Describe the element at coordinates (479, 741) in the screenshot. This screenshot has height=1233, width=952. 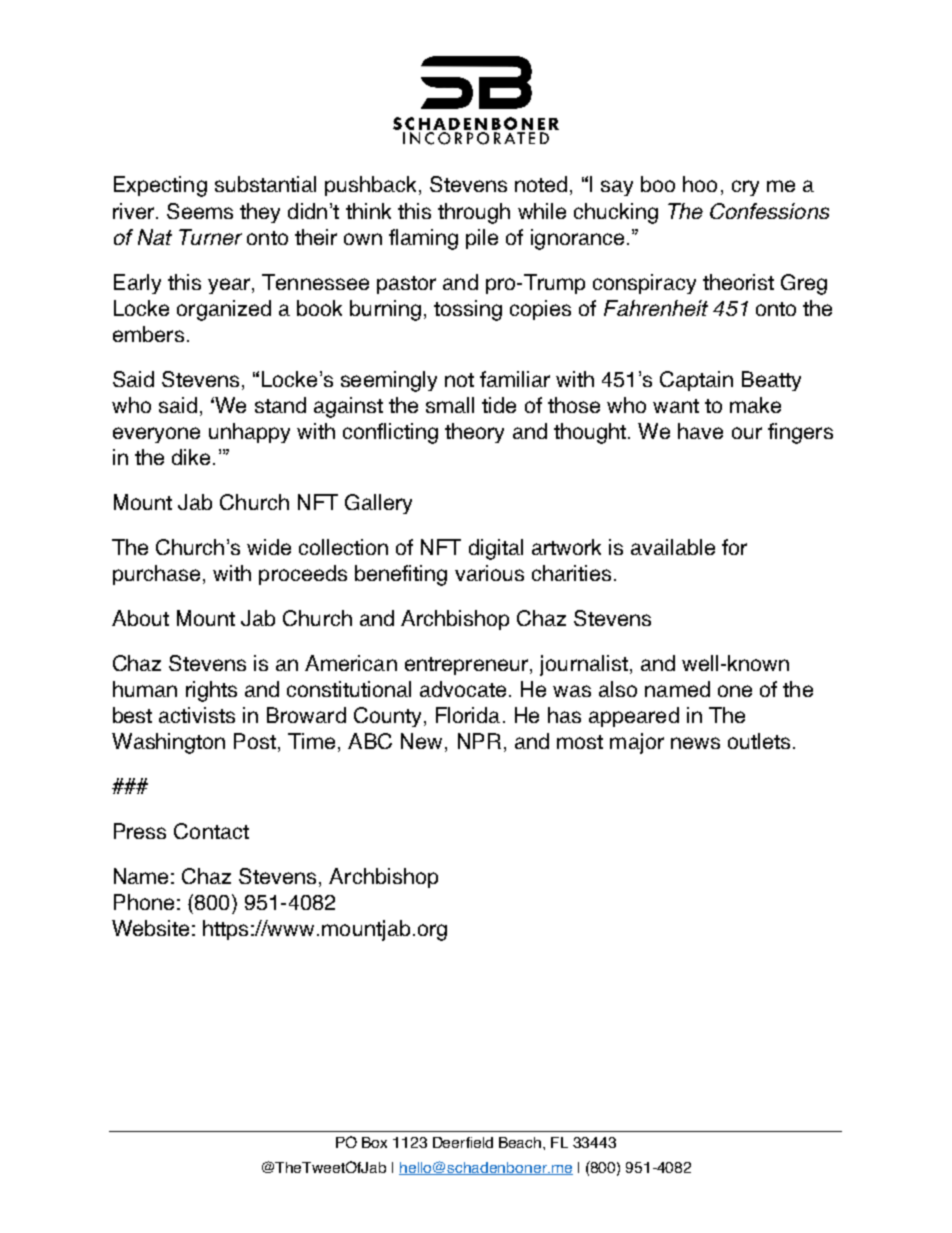
I see `NPR` at that location.
